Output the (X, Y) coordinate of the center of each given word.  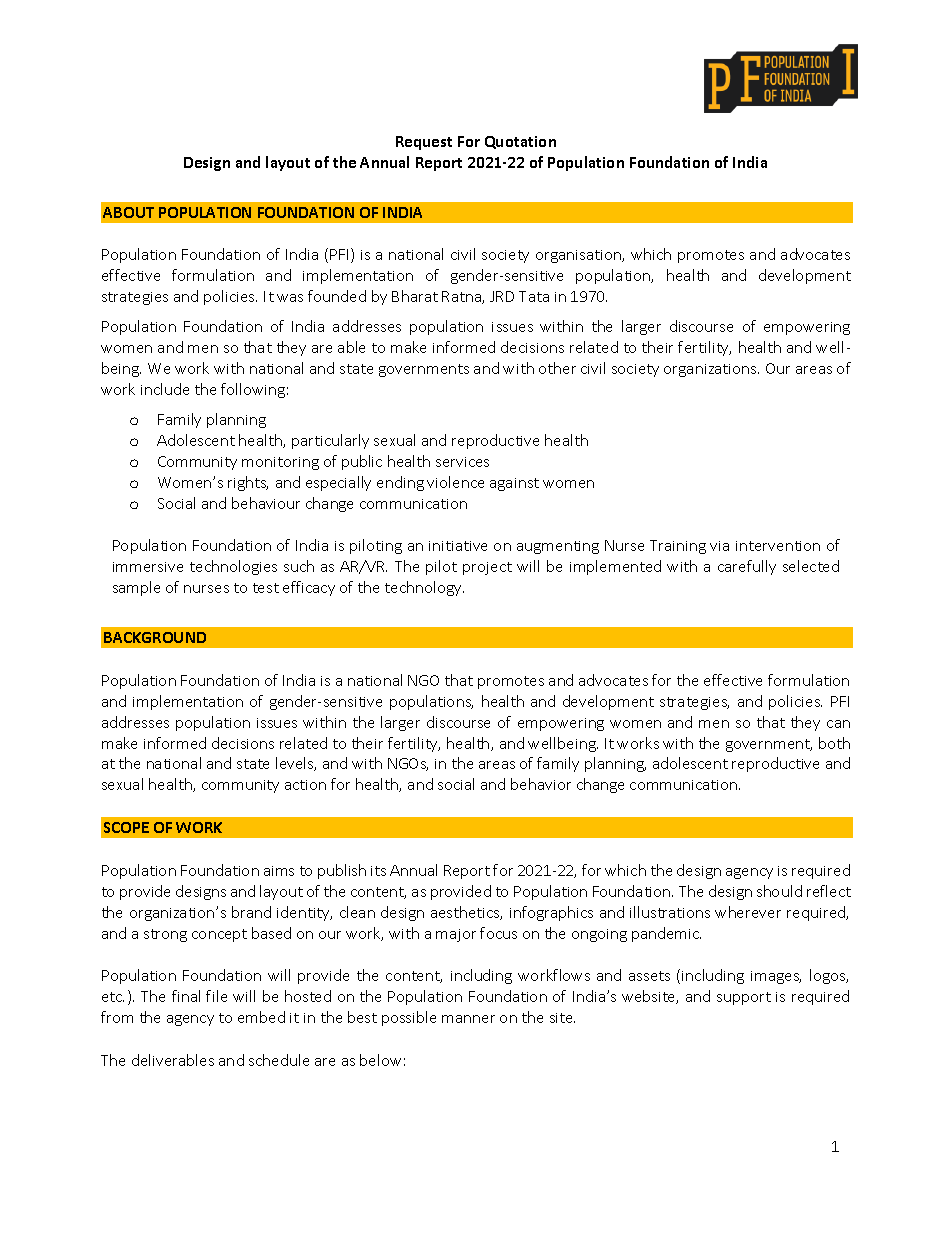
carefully (747, 567)
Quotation (520, 142)
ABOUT (128, 212)
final (186, 996)
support (744, 998)
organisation (579, 256)
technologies (233, 567)
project (487, 568)
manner (468, 1019)
